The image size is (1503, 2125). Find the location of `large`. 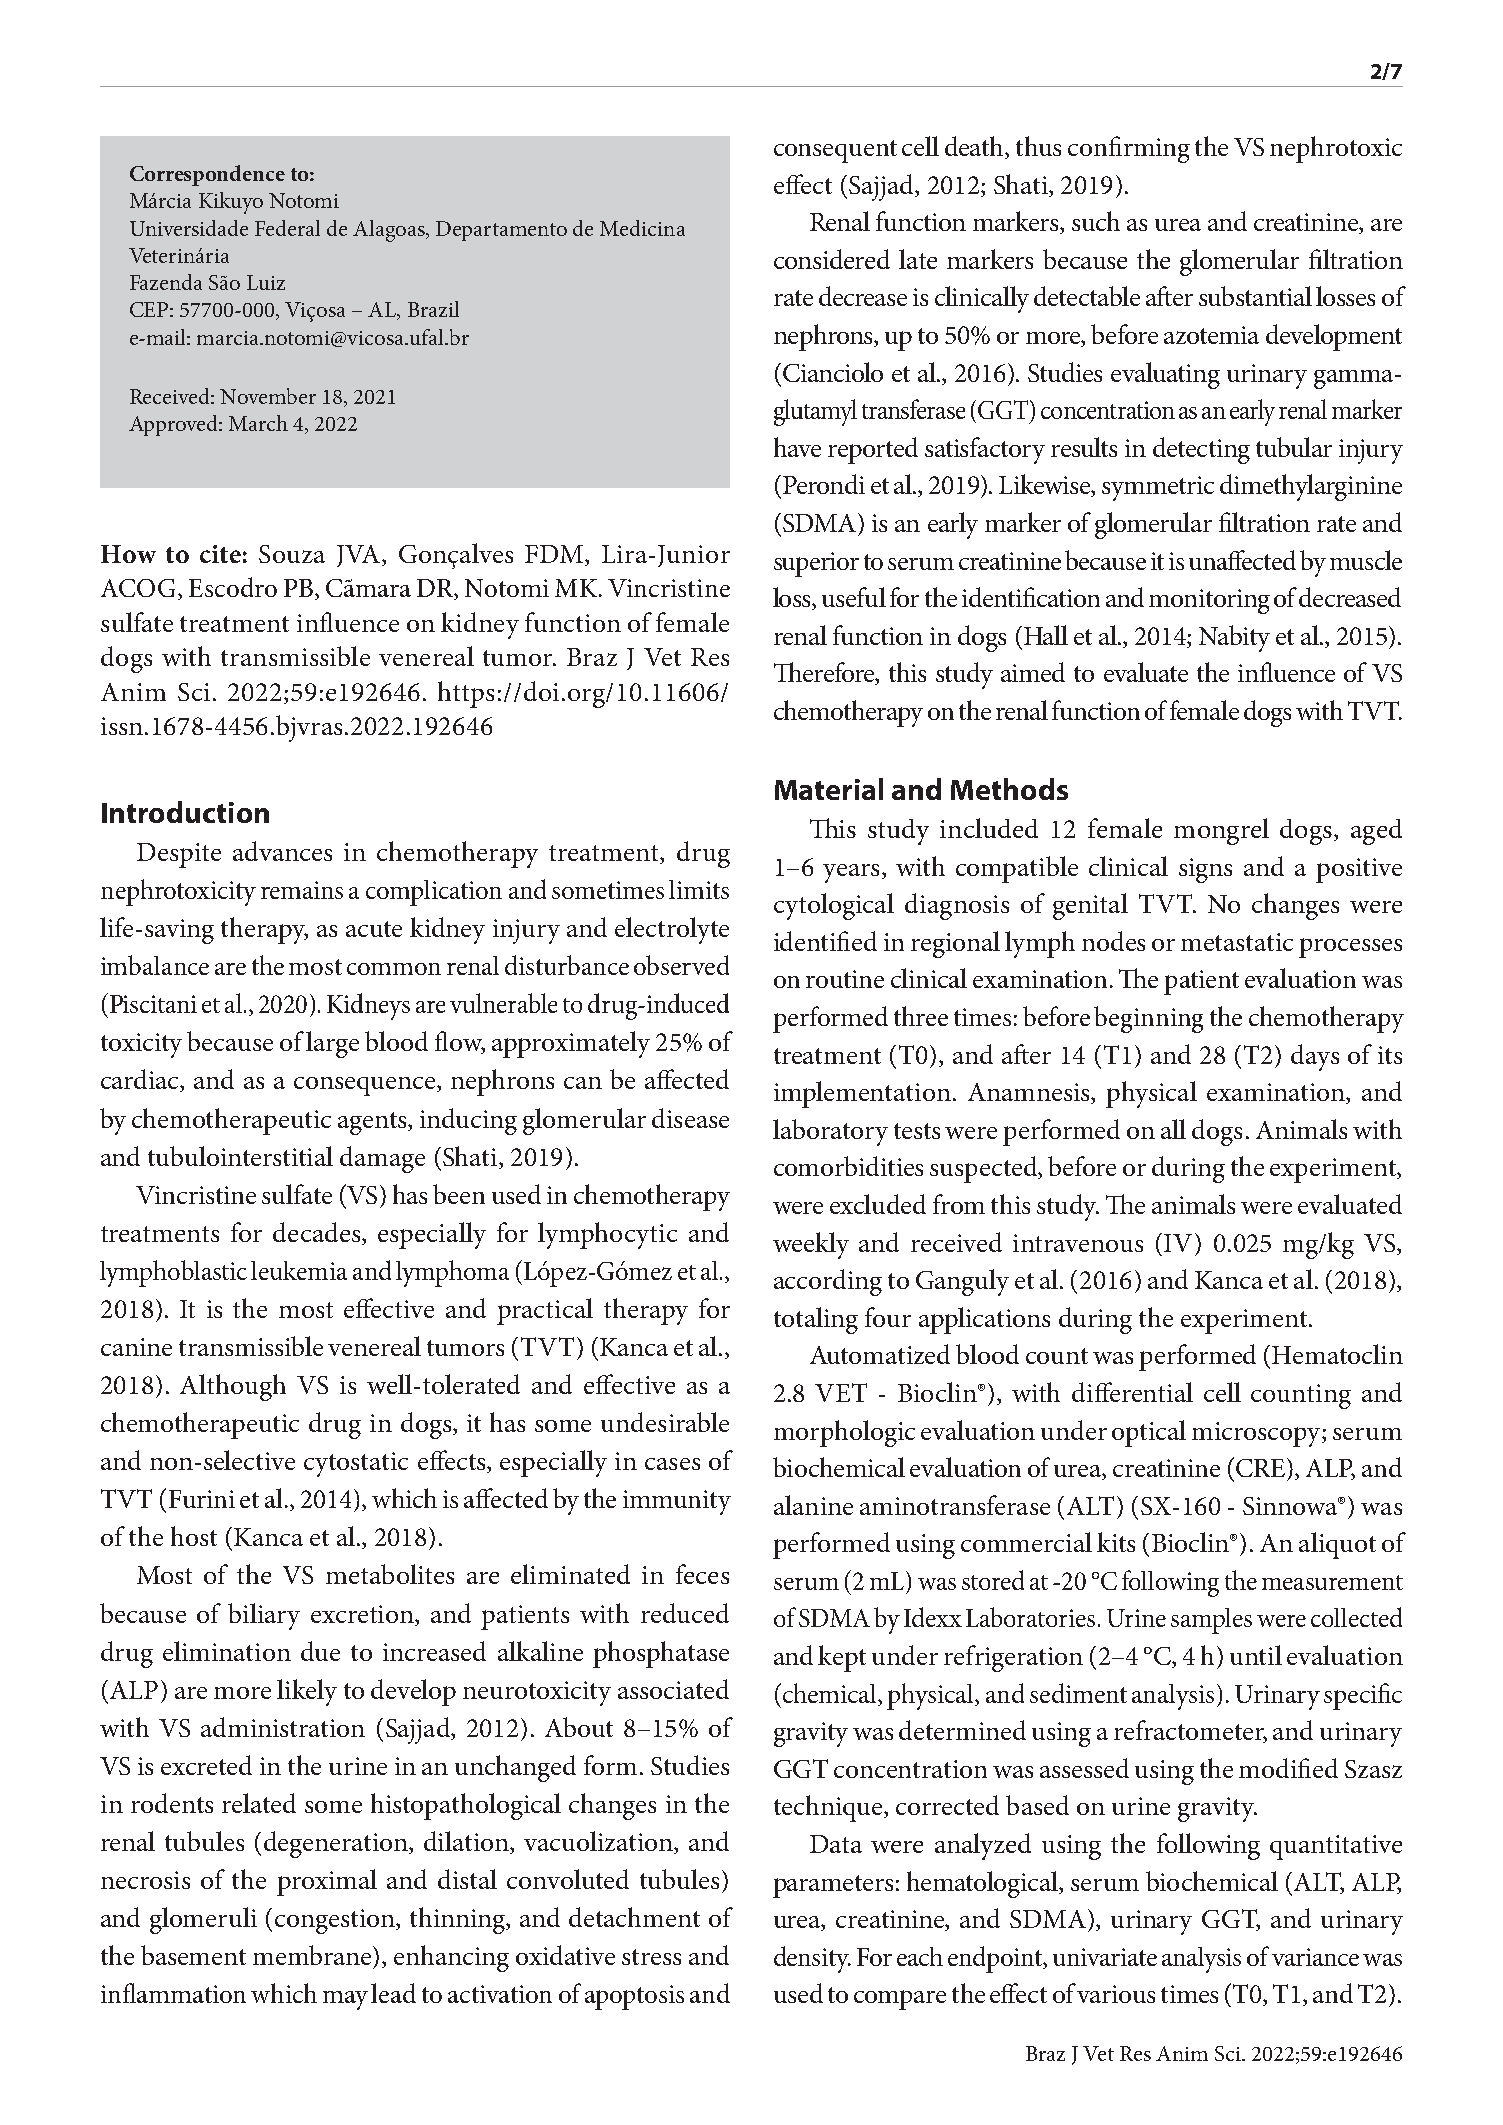

large is located at coordinates (332, 1044).
